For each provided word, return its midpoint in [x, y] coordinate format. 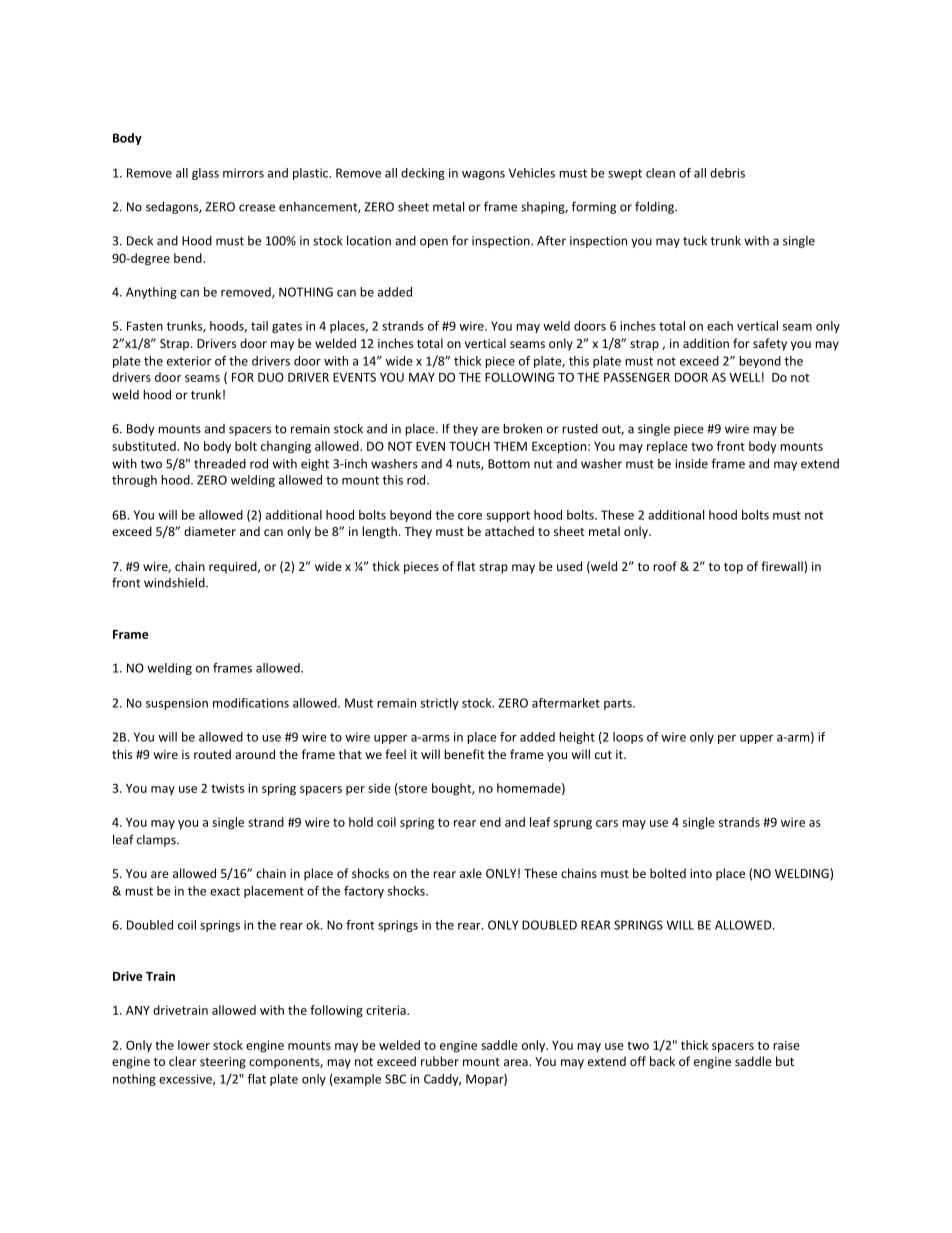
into [701, 873]
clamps [157, 841]
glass [205, 174]
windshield [175, 582]
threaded [220, 463]
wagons [483, 175]
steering [223, 1063]
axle [471, 873]
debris [727, 173]
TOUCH [469, 446]
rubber [440, 1061]
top [733, 568]
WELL [744, 377]
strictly [440, 704]
